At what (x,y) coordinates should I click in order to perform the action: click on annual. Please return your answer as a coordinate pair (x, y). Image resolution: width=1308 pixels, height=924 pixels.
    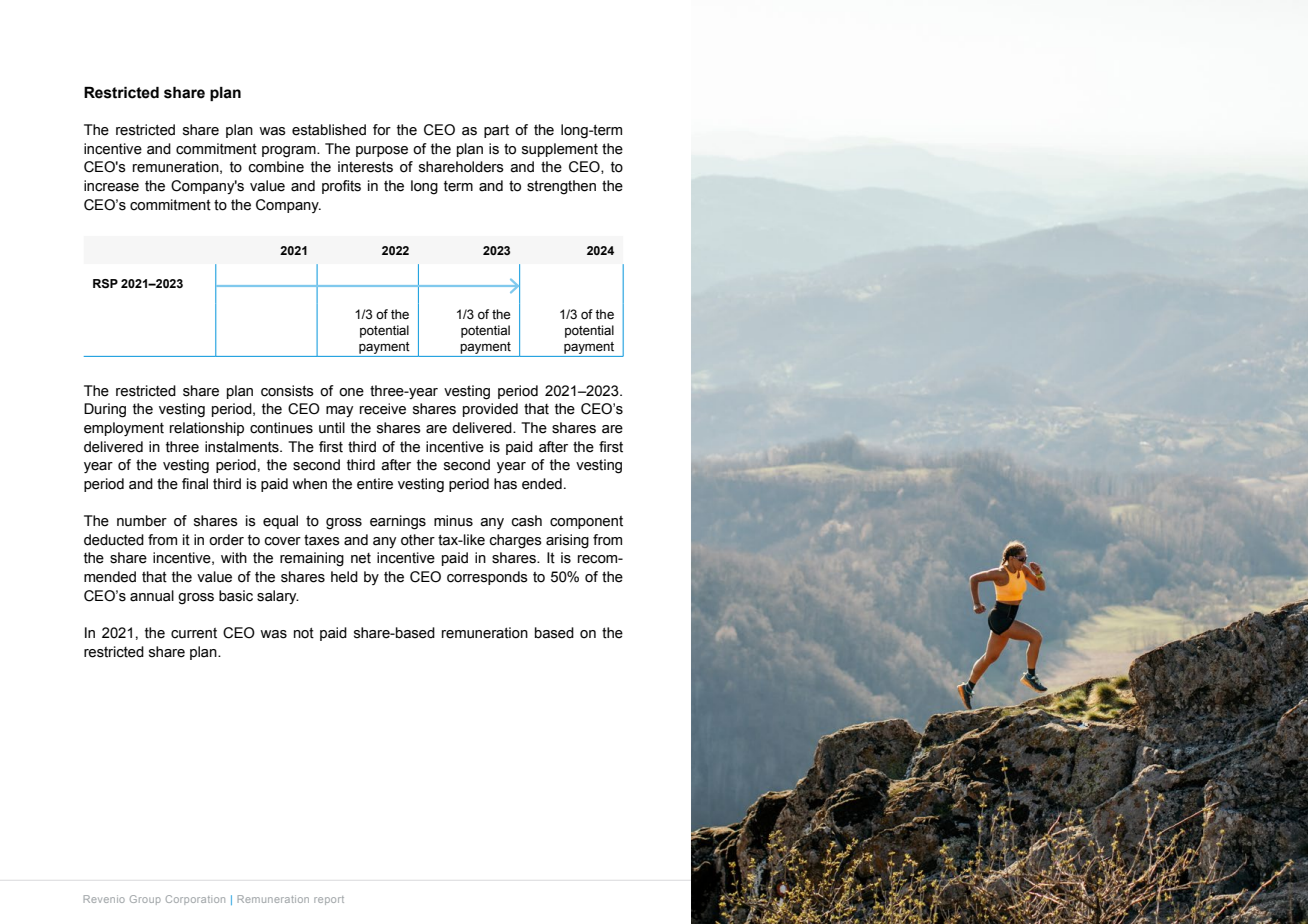
    Looking at the image, I should click on (152, 596).
